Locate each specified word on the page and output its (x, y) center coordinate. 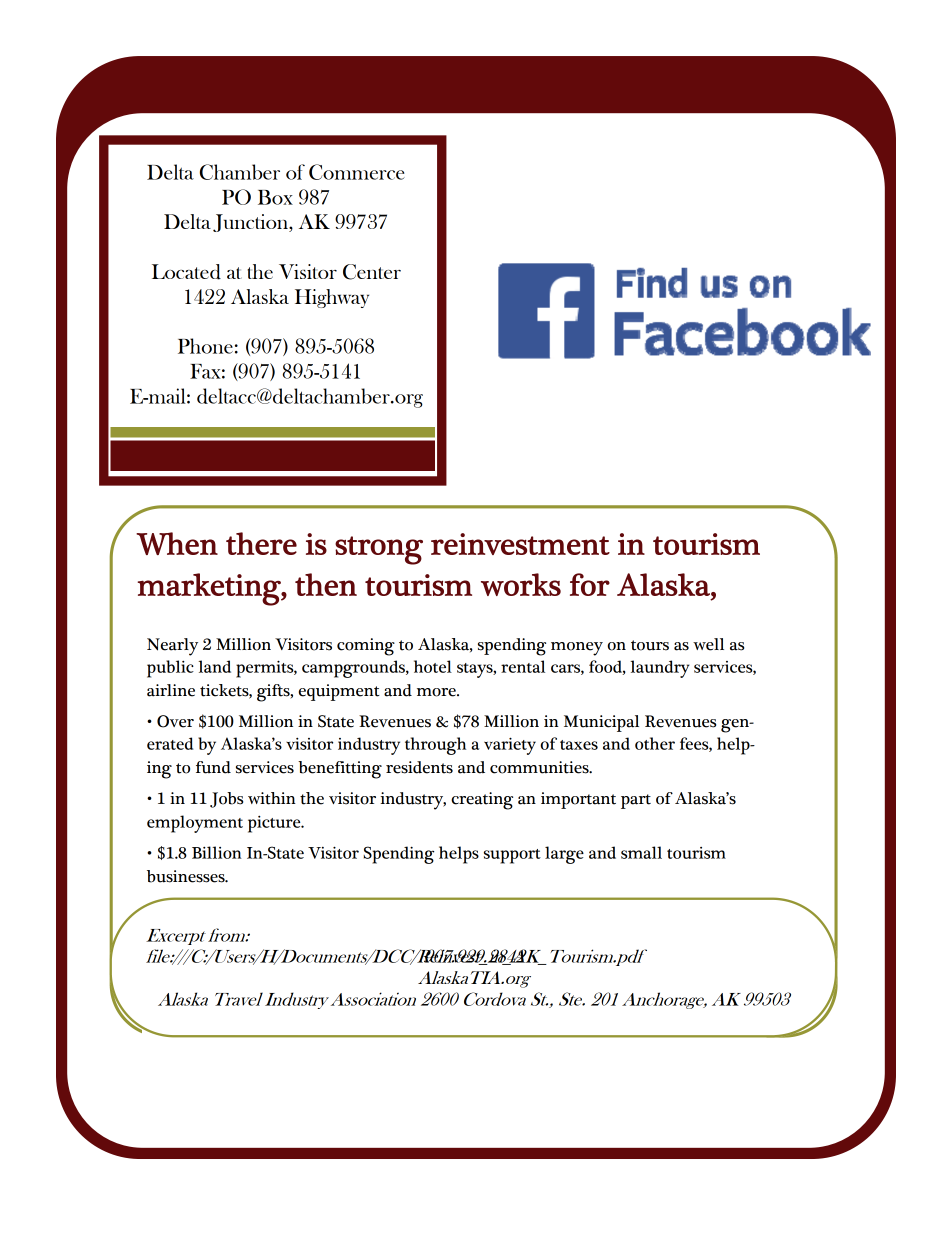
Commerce (357, 172)
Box (275, 197)
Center (372, 272)
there (261, 543)
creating (482, 801)
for (590, 584)
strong (379, 550)
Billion (217, 852)
